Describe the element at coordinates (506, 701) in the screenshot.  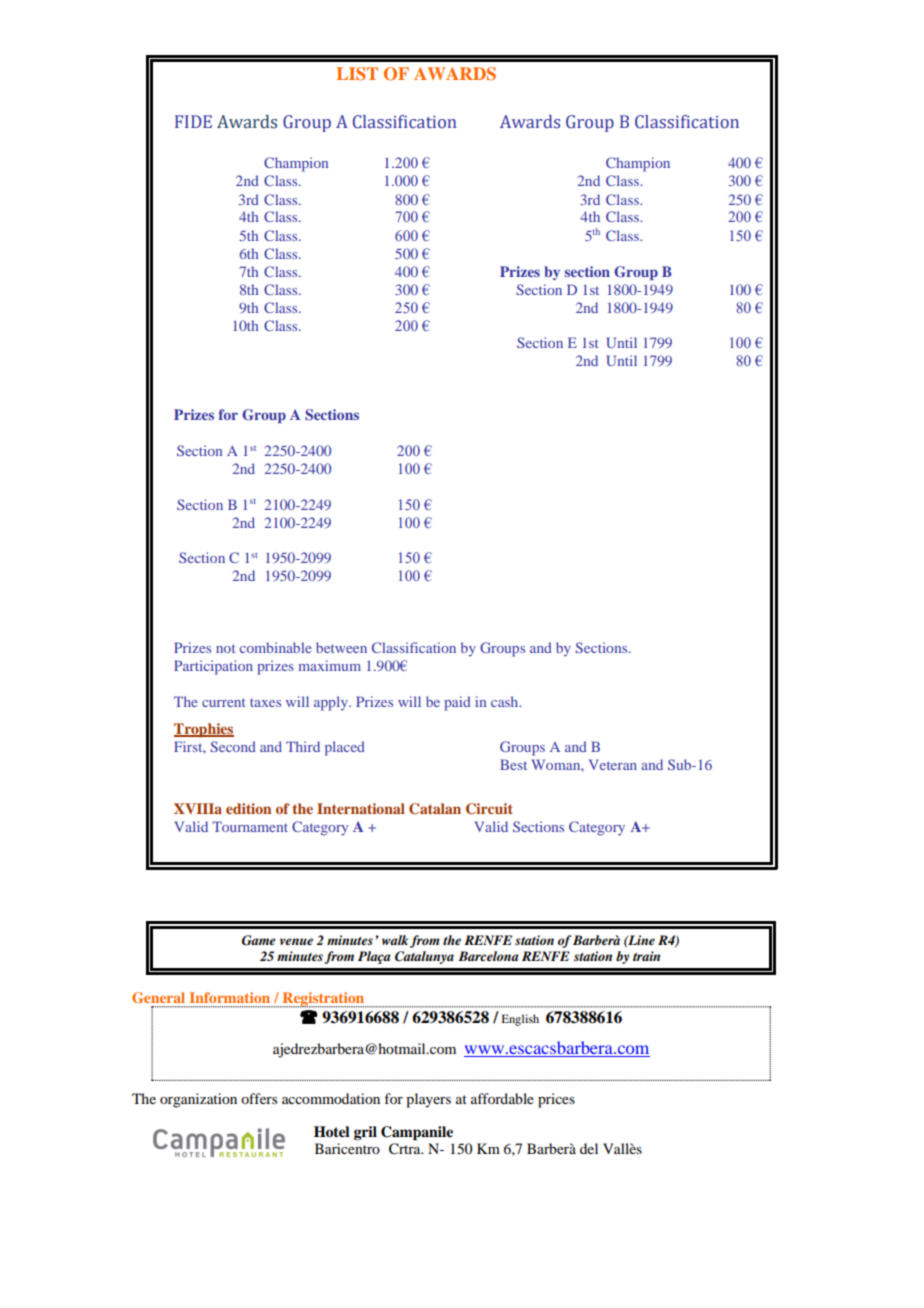
I see `cash` at that location.
